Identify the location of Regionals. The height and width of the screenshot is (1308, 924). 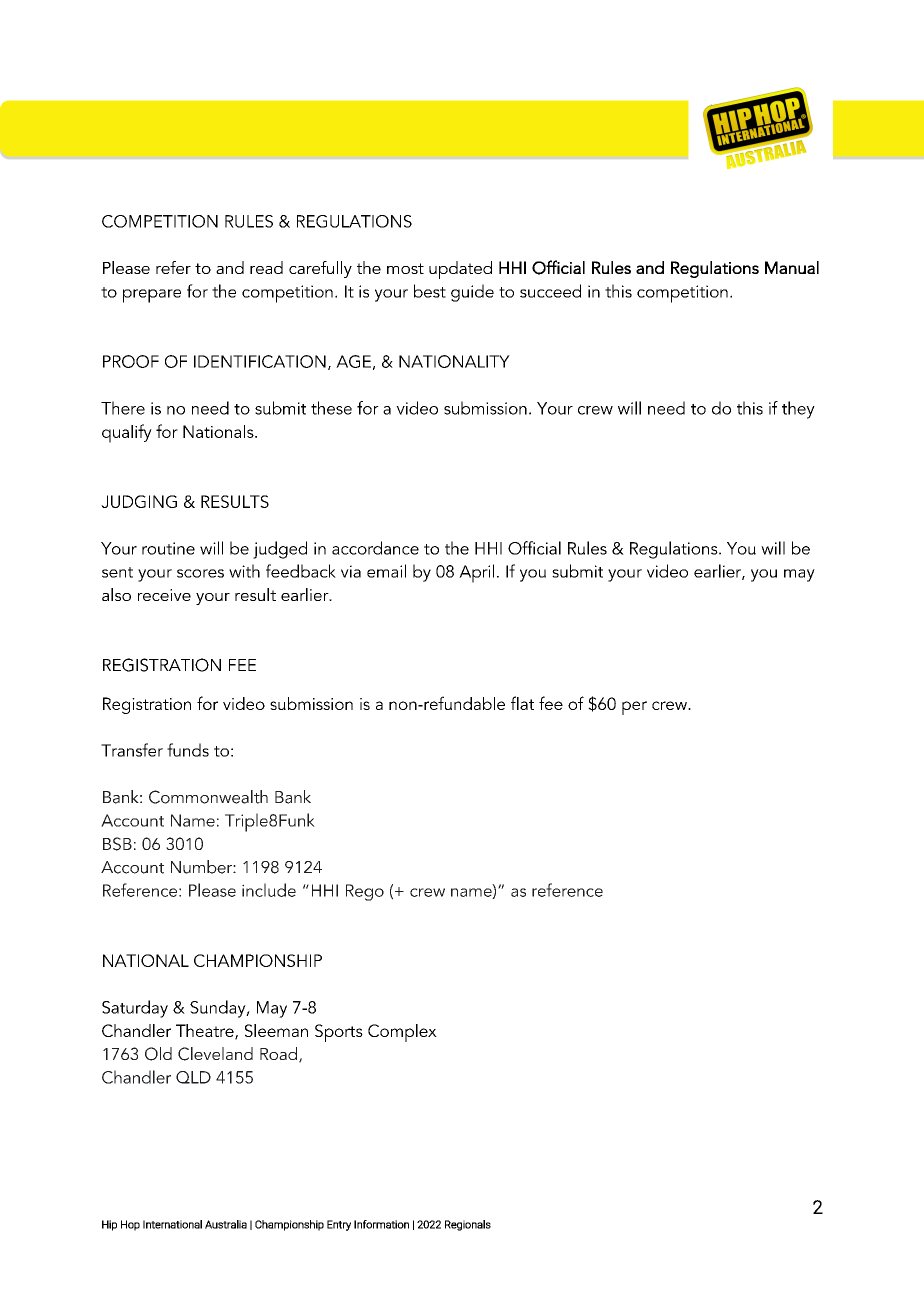
(468, 1225).
